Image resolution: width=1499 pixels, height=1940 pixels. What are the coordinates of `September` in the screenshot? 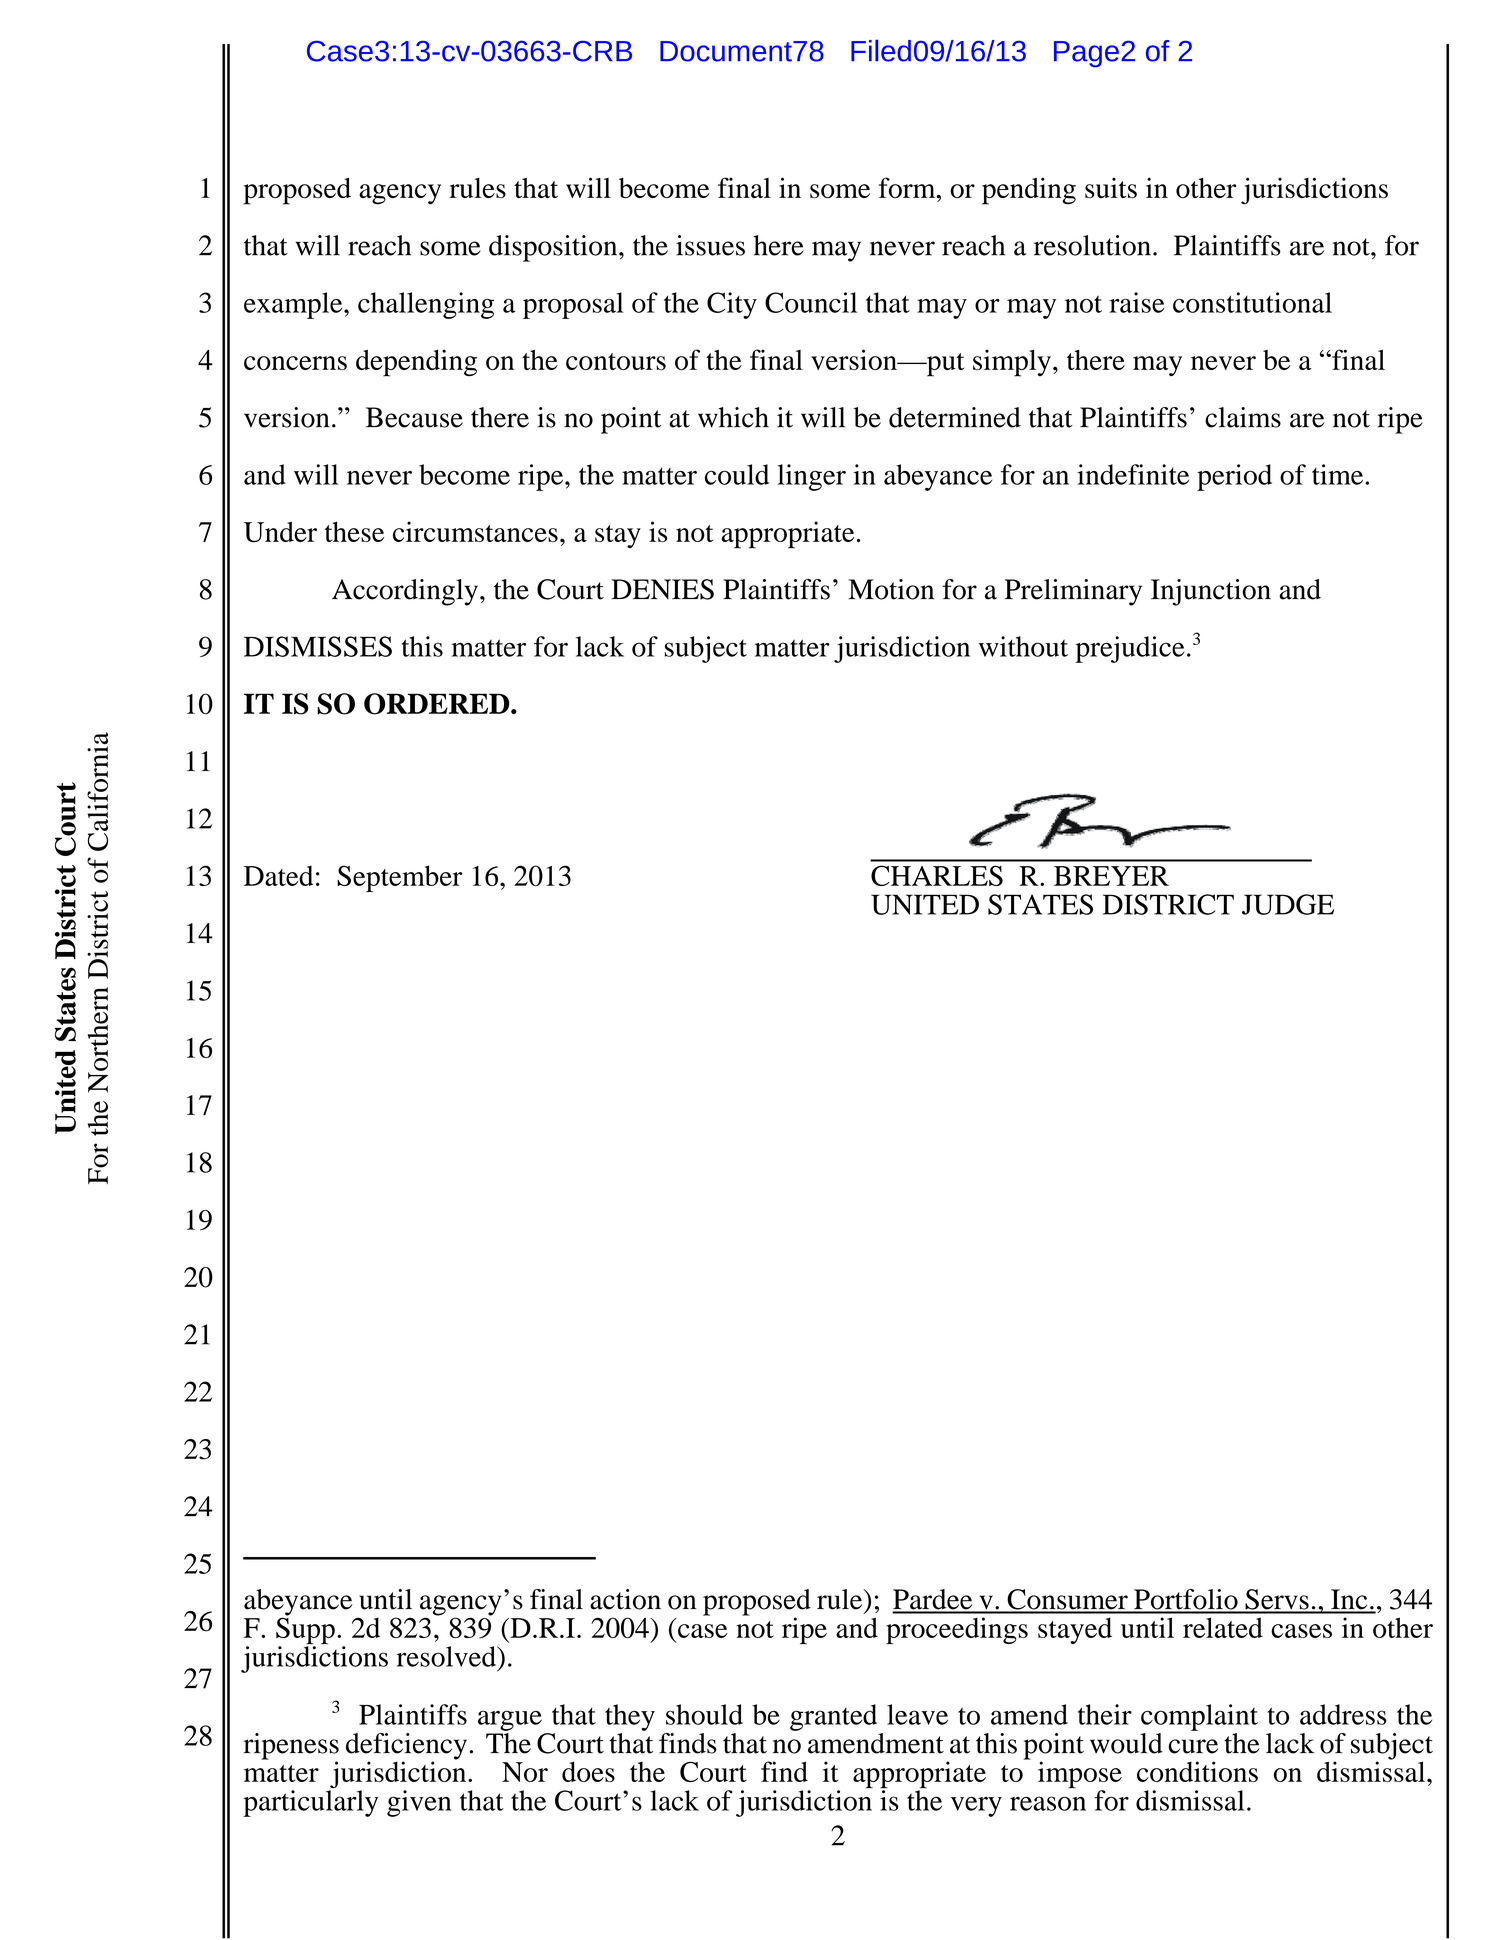 It's located at (400, 878).
